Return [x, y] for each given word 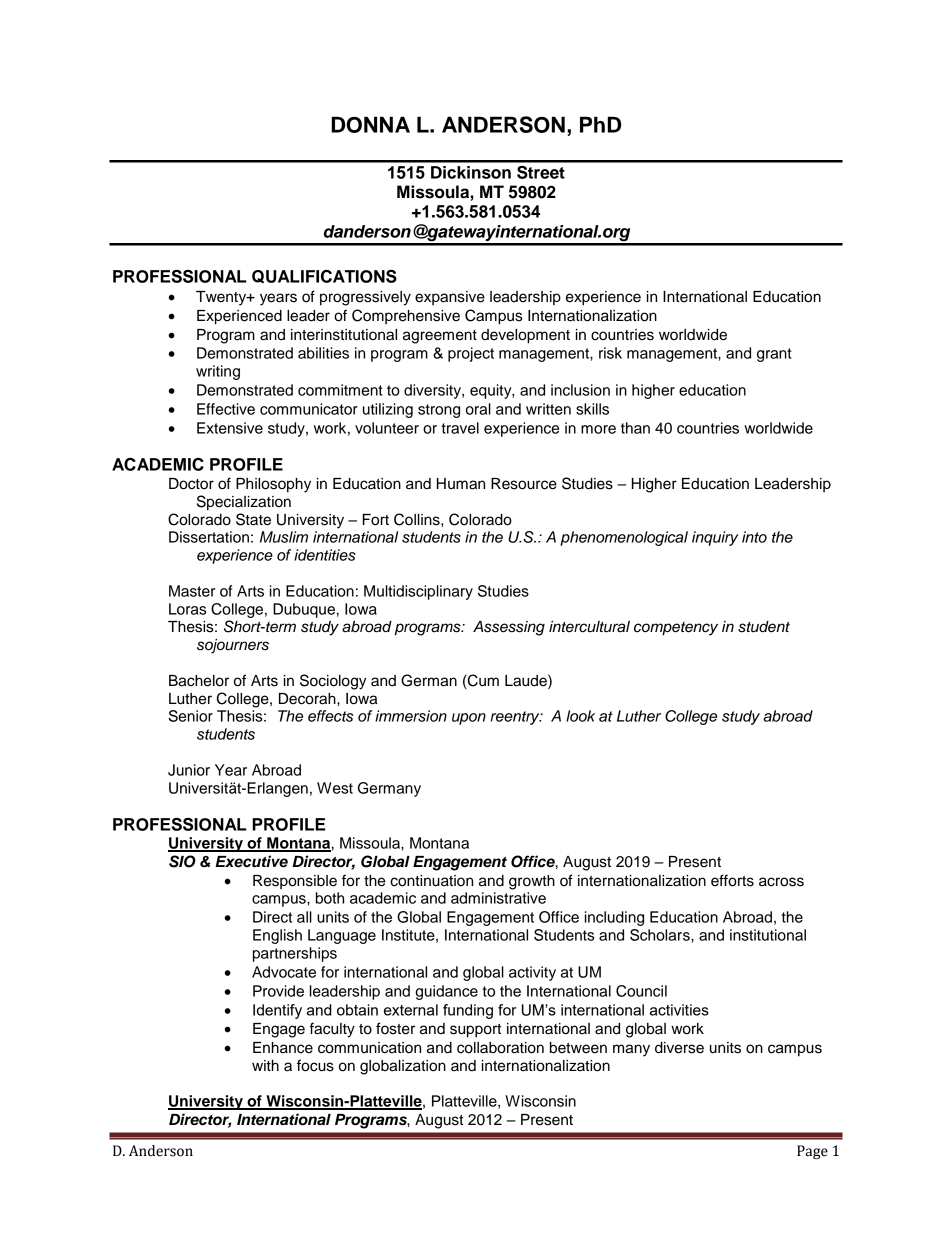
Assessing [509, 628]
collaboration [500, 1048]
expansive [450, 298]
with [265, 1065]
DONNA [370, 124]
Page [812, 1152]
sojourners [233, 646]
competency [676, 629]
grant [774, 355]
